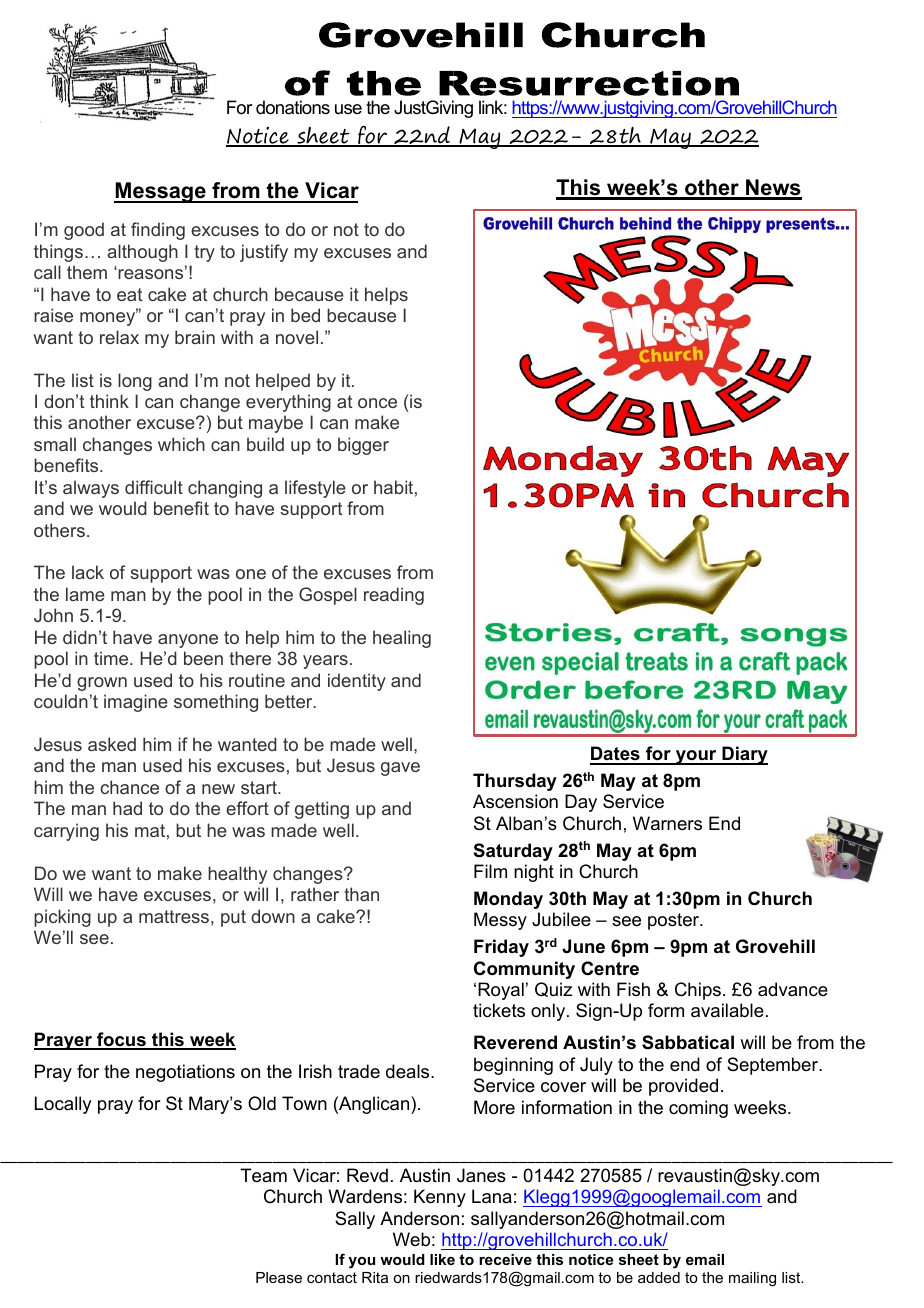 Image resolution: width=924 pixels, height=1308 pixels. I want to click on bigger, so click(363, 446).
